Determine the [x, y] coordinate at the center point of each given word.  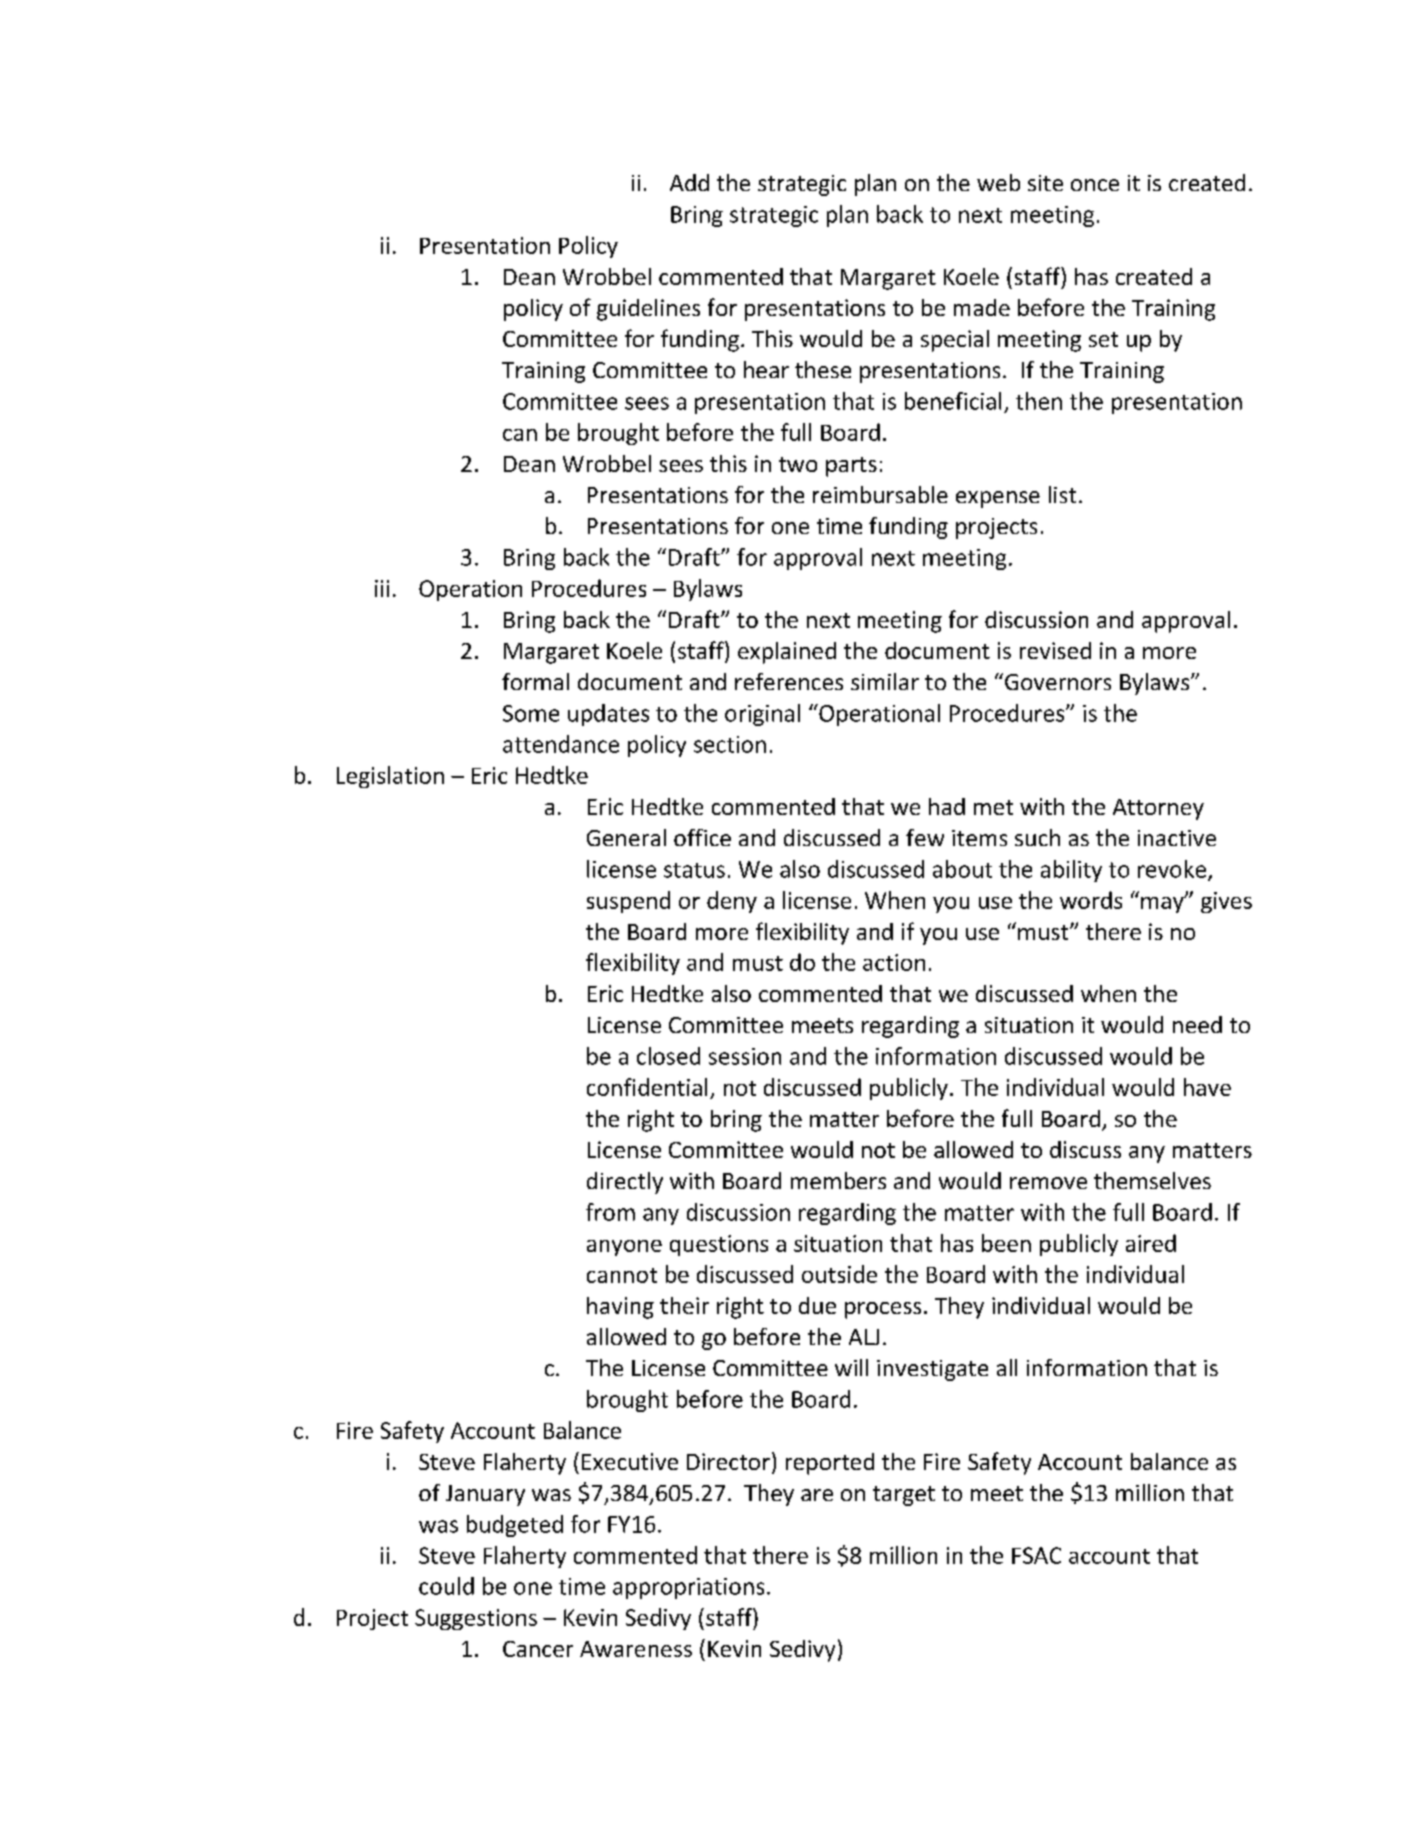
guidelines [648, 310]
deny [732, 902]
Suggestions [476, 1619]
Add [689, 182]
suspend [628, 902]
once [1095, 185]
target [904, 1496]
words [1091, 900]
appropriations [688, 1588]
